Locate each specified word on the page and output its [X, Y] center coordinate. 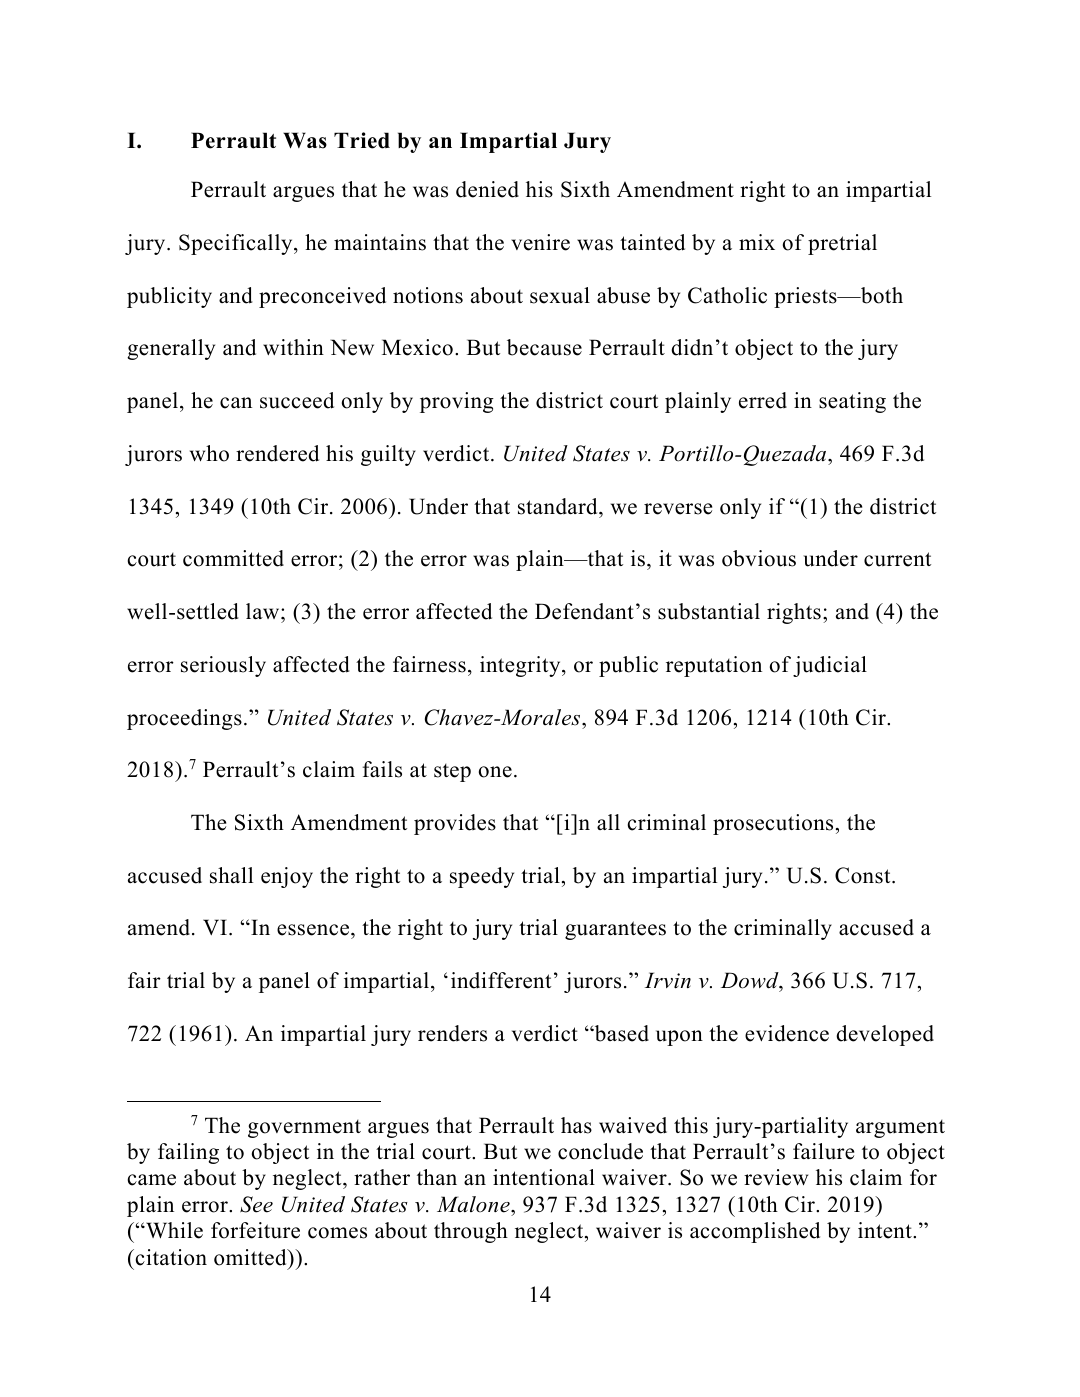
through [471, 1232]
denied [487, 189]
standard [559, 506]
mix [757, 242]
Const [864, 875]
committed [233, 558]
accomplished [755, 1232]
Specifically [237, 244]
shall [231, 875]
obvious [759, 558]
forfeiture [255, 1230]
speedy [482, 877]
